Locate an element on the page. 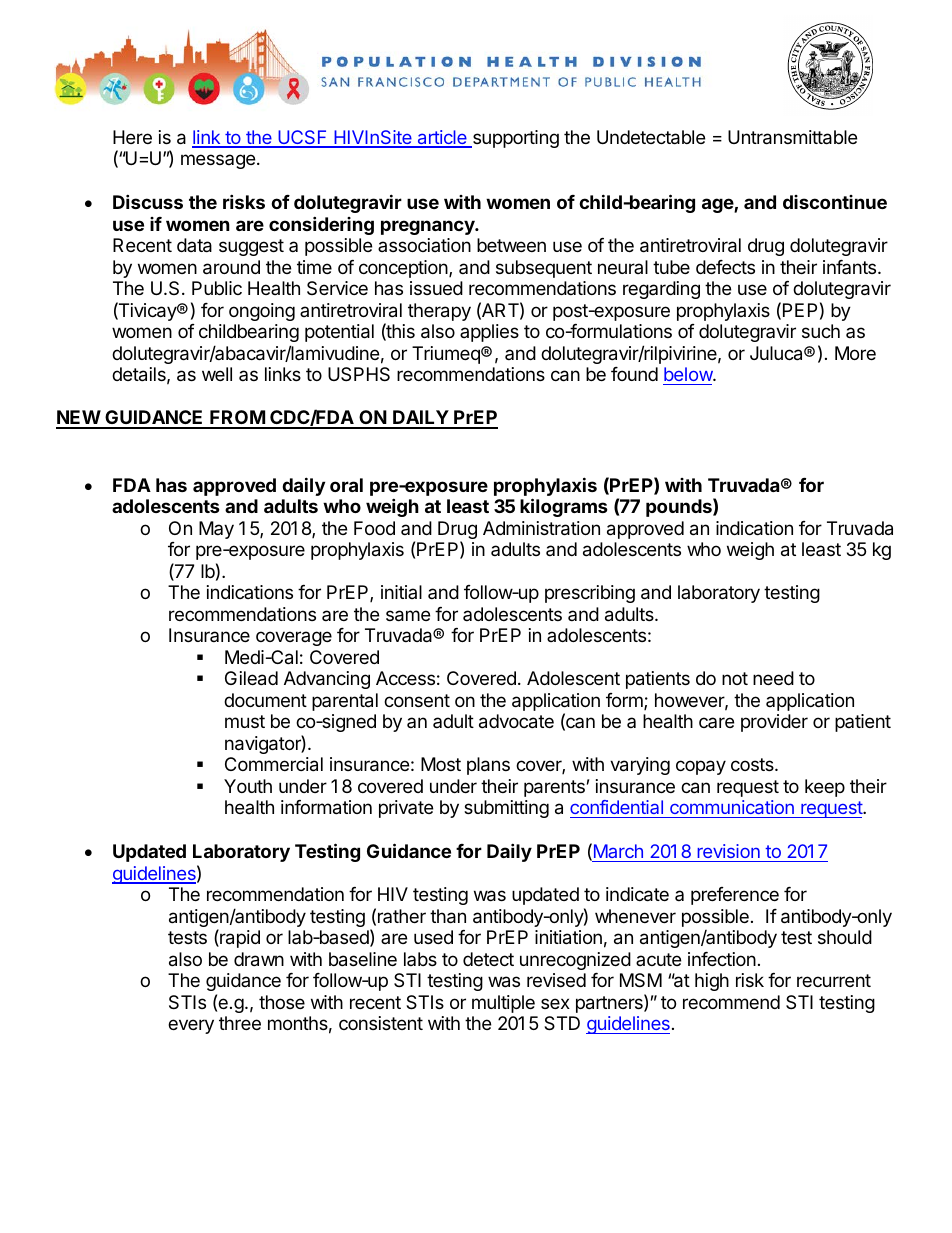 The image size is (952, 1233). discontinue is located at coordinates (835, 202).
